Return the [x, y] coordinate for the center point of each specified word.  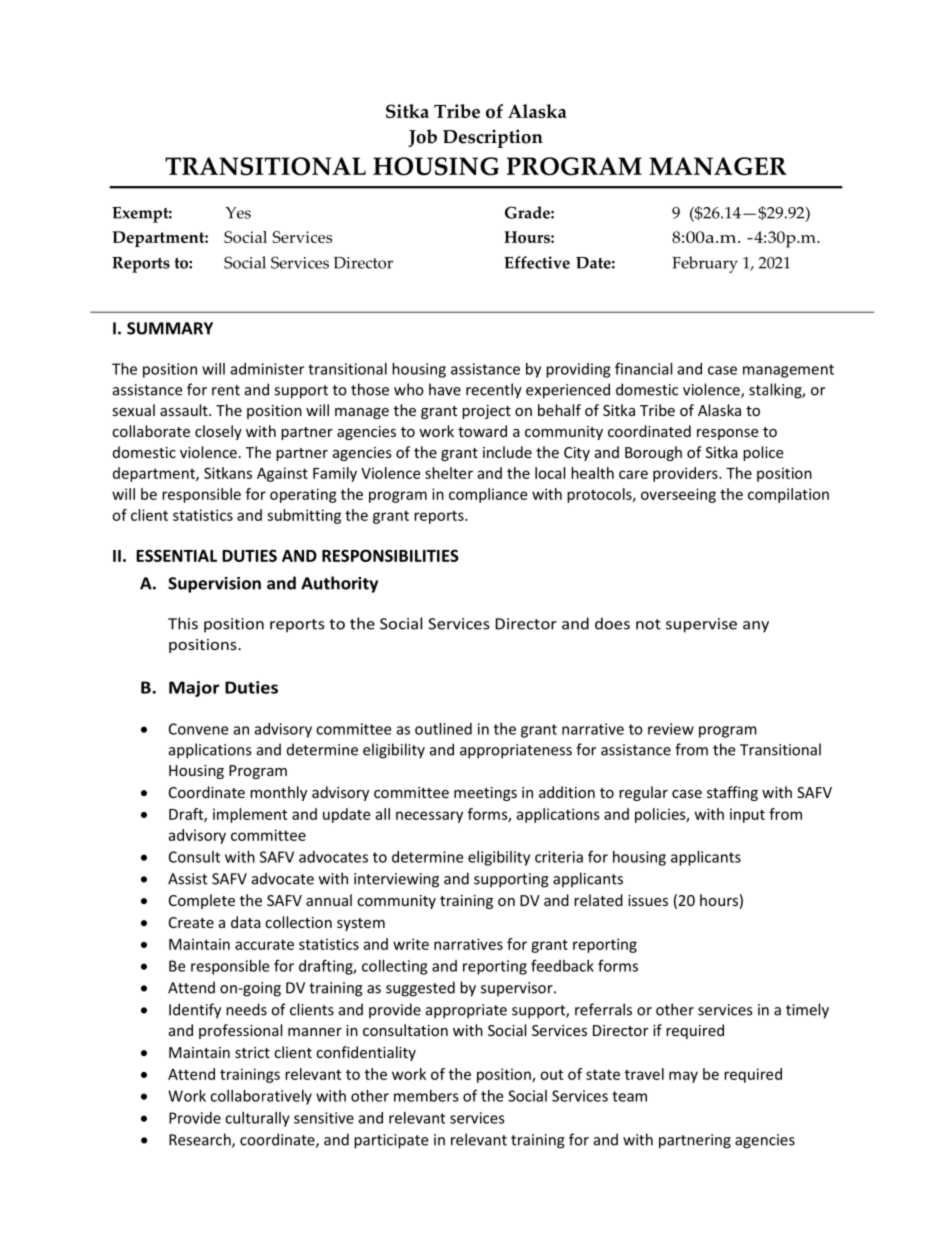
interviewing [396, 880]
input [747, 815]
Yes [238, 213]
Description [493, 138]
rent [226, 390]
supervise [701, 625]
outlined [443, 729]
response [727, 434]
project [486, 412]
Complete [202, 901]
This [183, 623]
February [705, 264]
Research [201, 1140]
